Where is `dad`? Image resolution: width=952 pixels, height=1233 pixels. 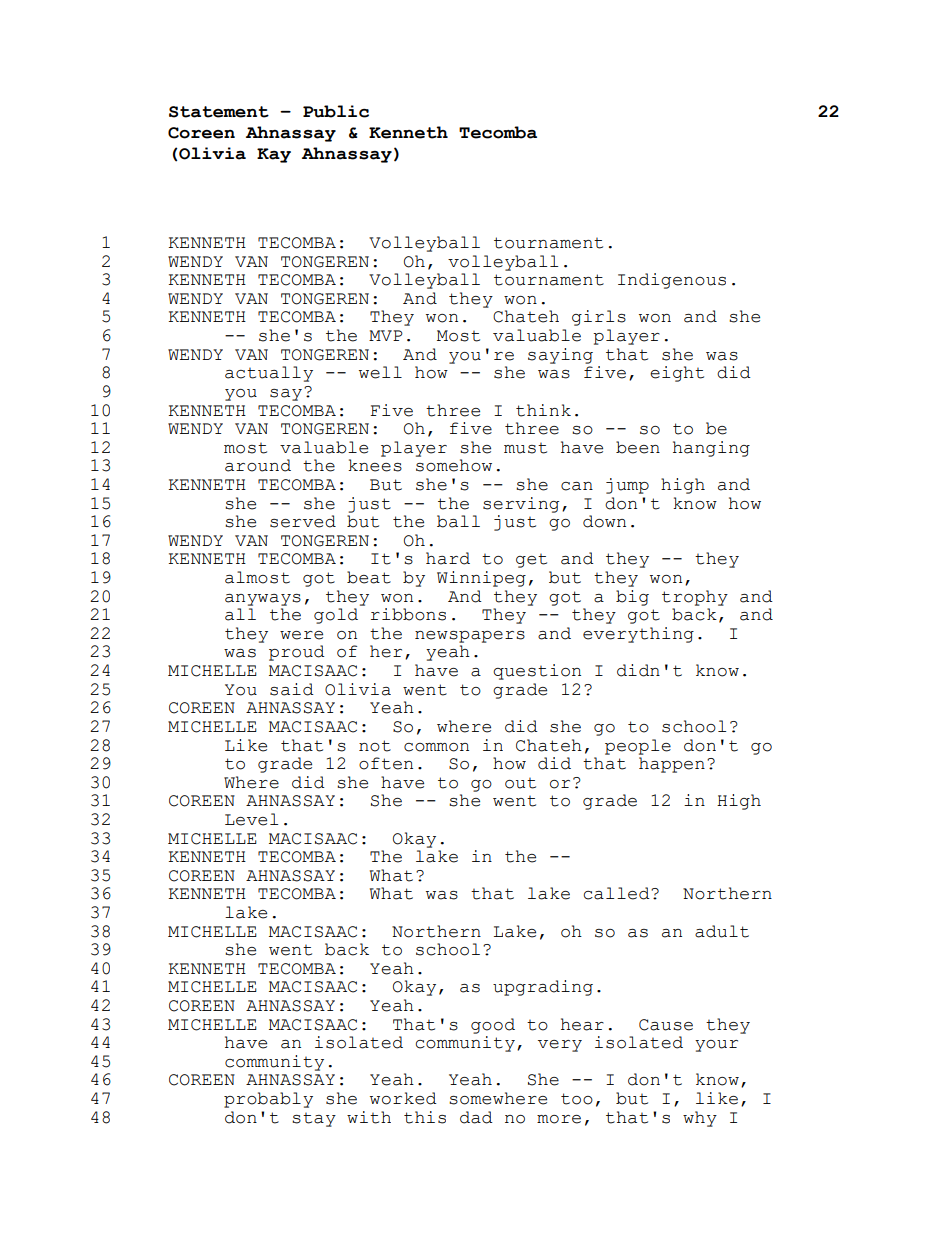 dad is located at coordinates (476, 1117).
